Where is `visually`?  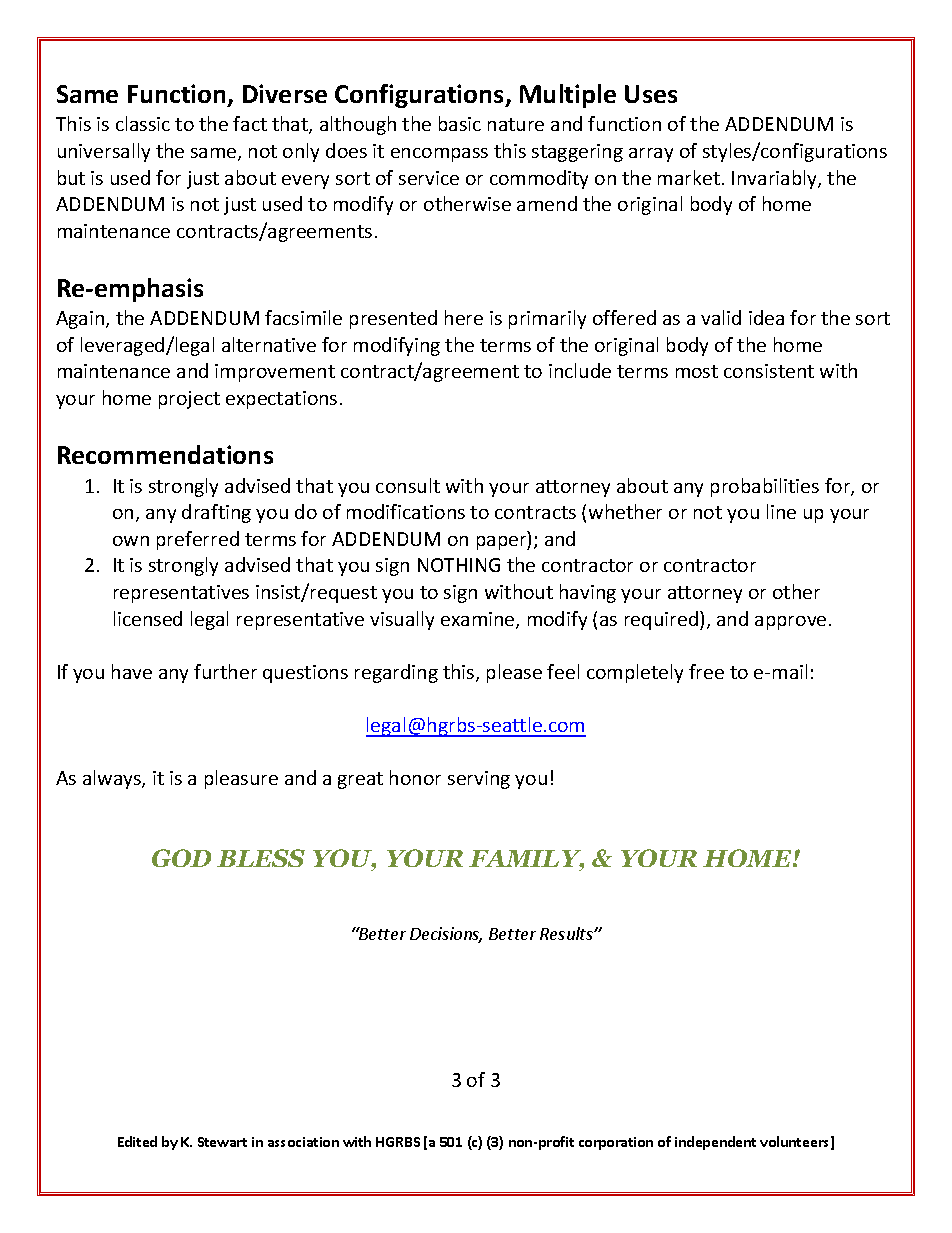 visually is located at coordinates (402, 620).
